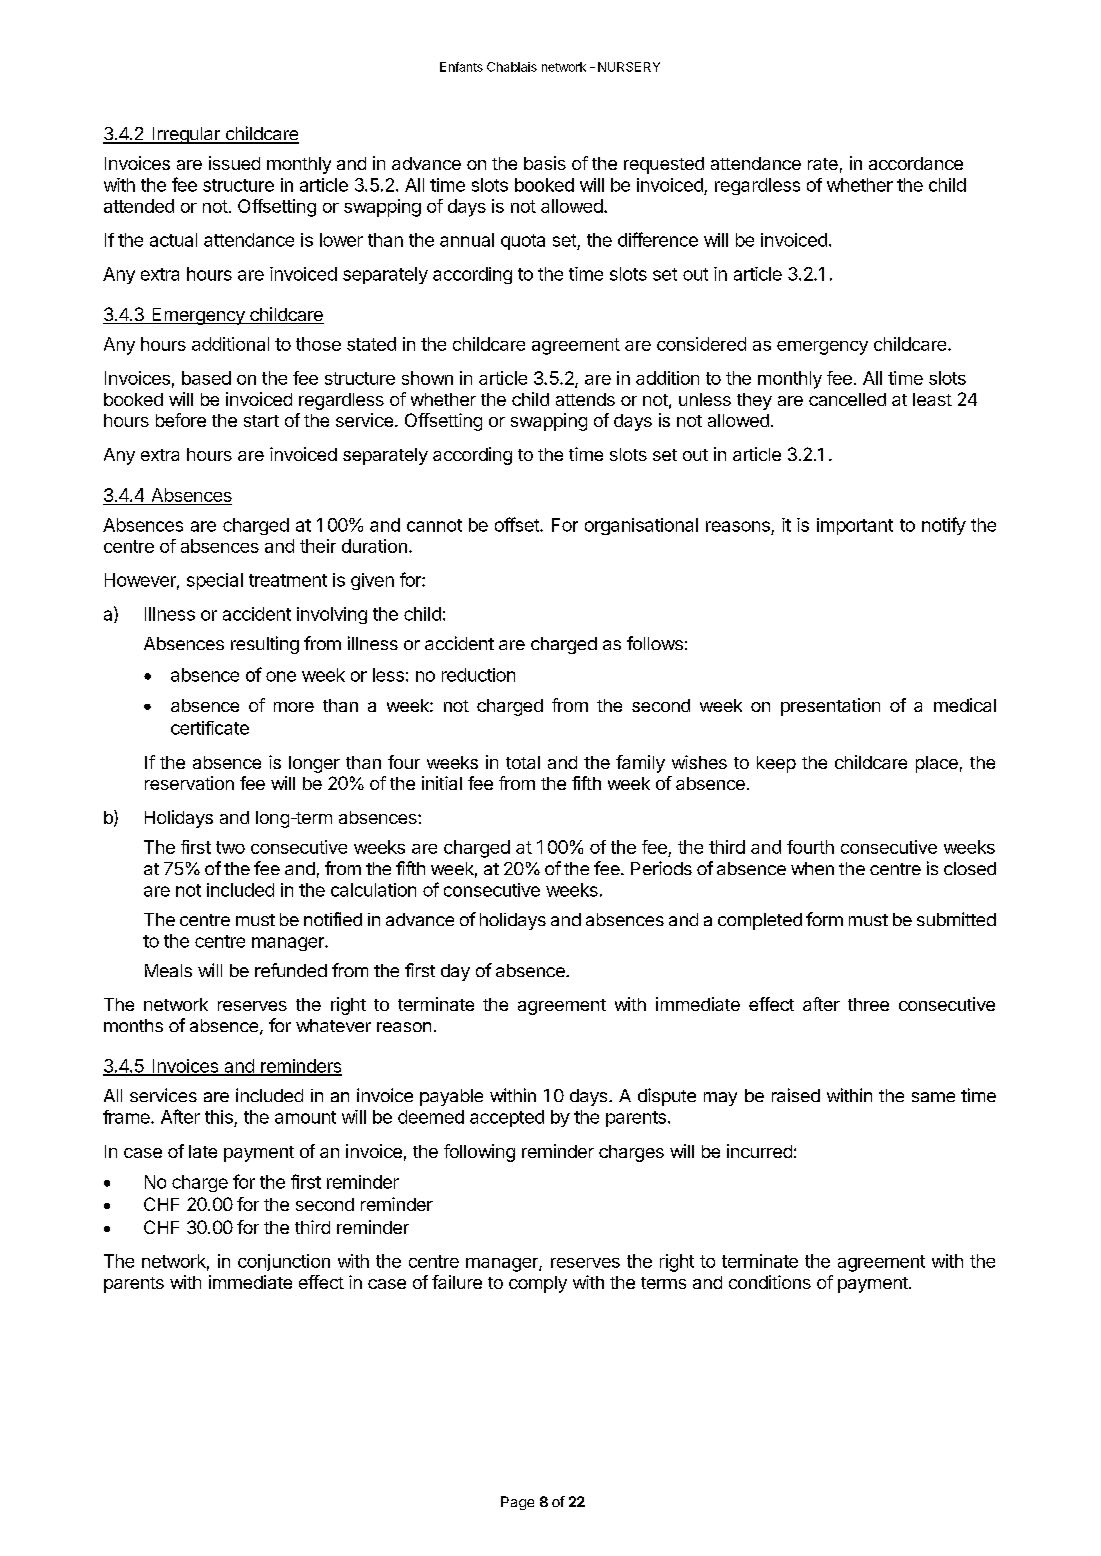 The height and width of the screenshot is (1556, 1101). Describe the element at coordinates (545, 163) in the screenshot. I see `basis` at that location.
